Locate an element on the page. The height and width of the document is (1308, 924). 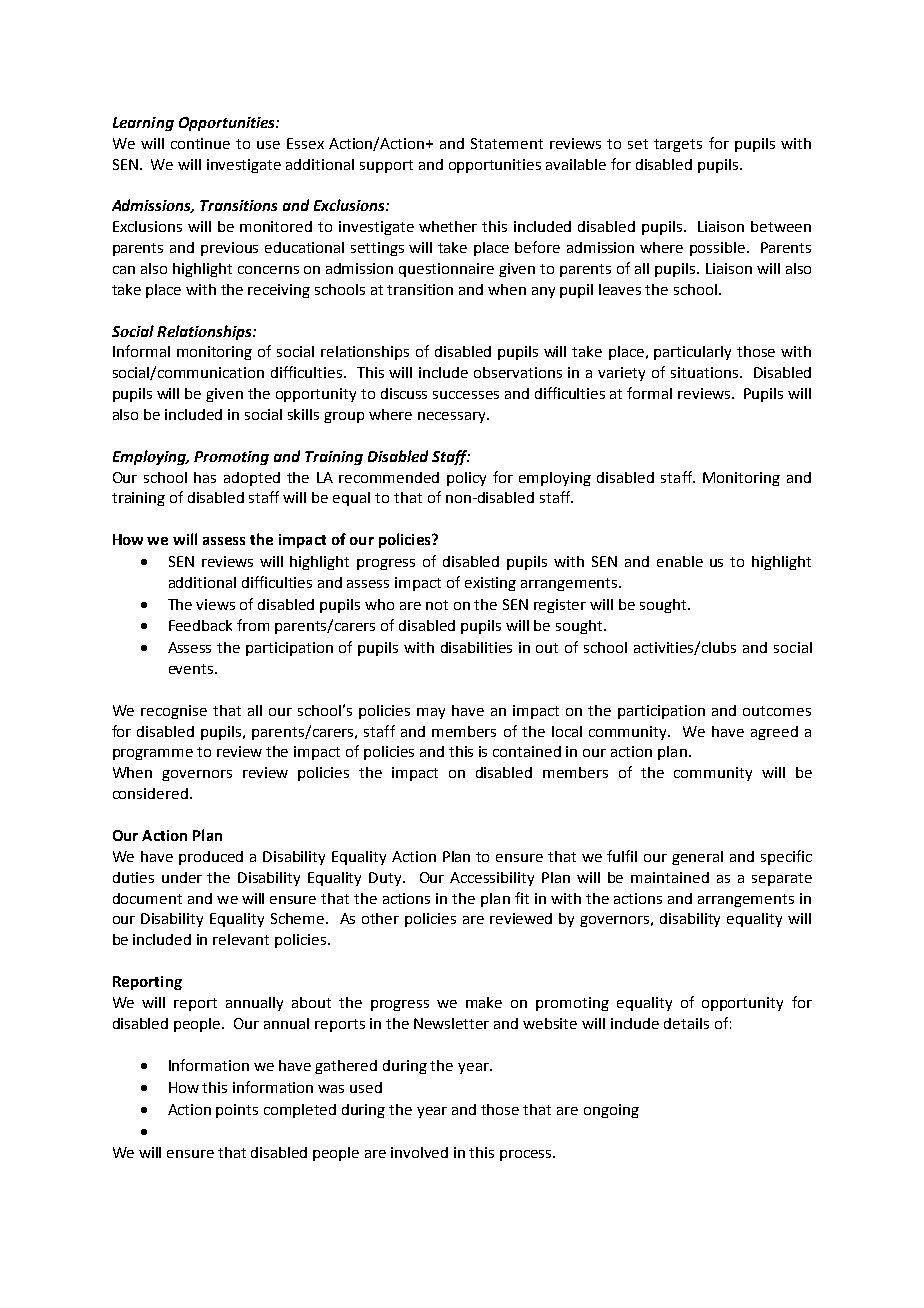
targets is located at coordinates (678, 145).
